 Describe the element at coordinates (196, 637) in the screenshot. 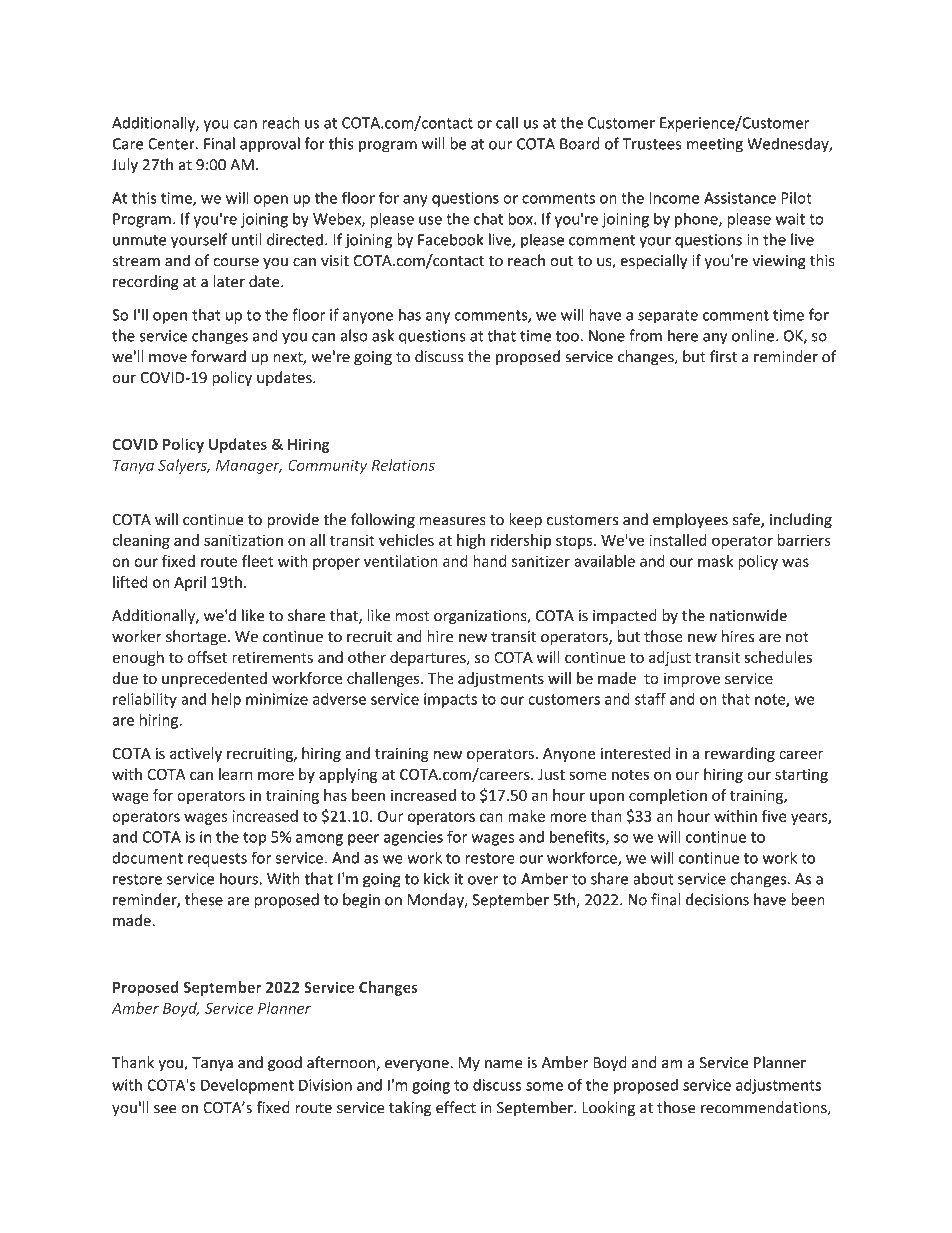

I see `shortage` at that location.
